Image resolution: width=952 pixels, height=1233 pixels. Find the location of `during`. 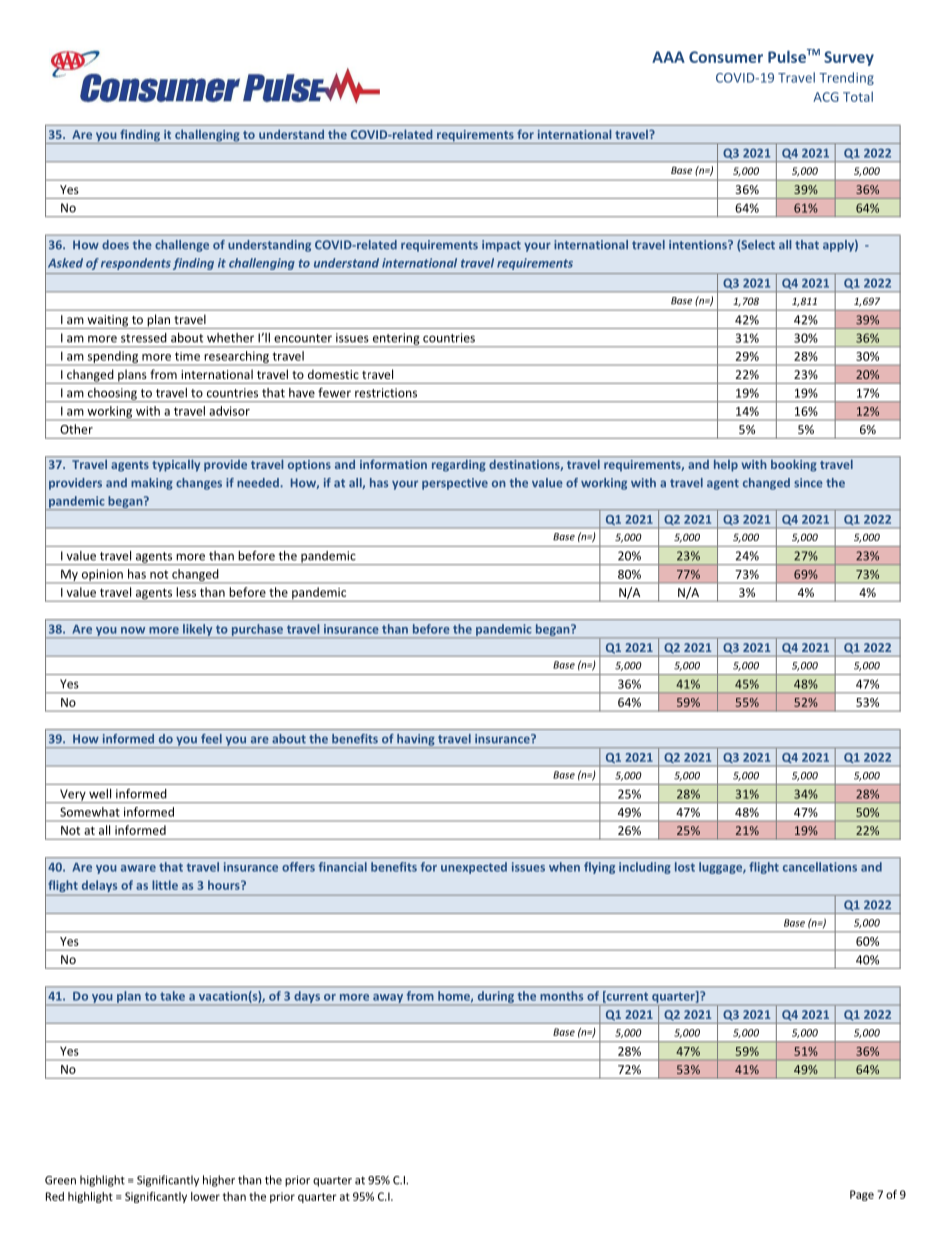

during is located at coordinates (496, 997).
